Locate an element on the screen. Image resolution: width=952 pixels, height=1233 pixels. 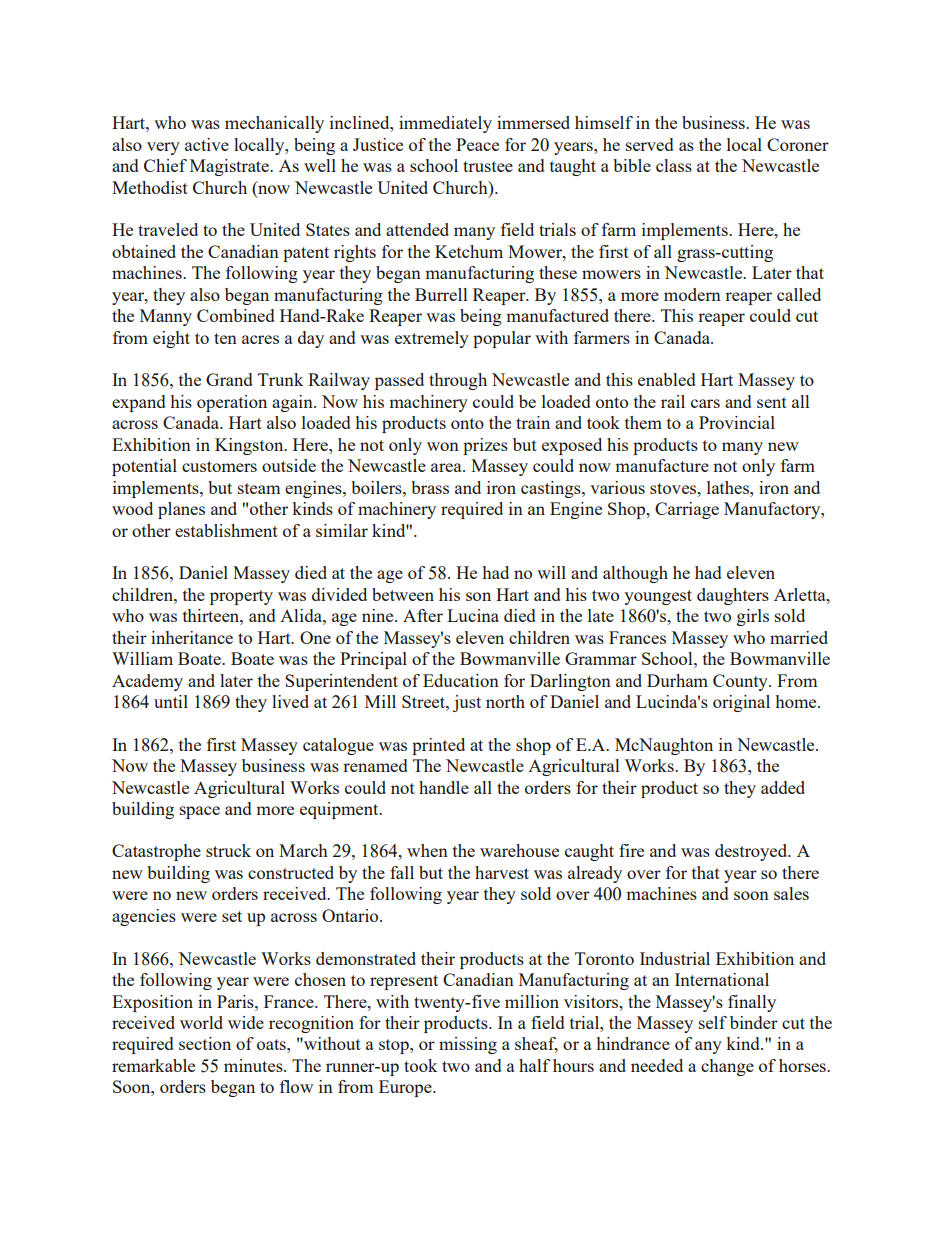
added is located at coordinates (783, 787).
